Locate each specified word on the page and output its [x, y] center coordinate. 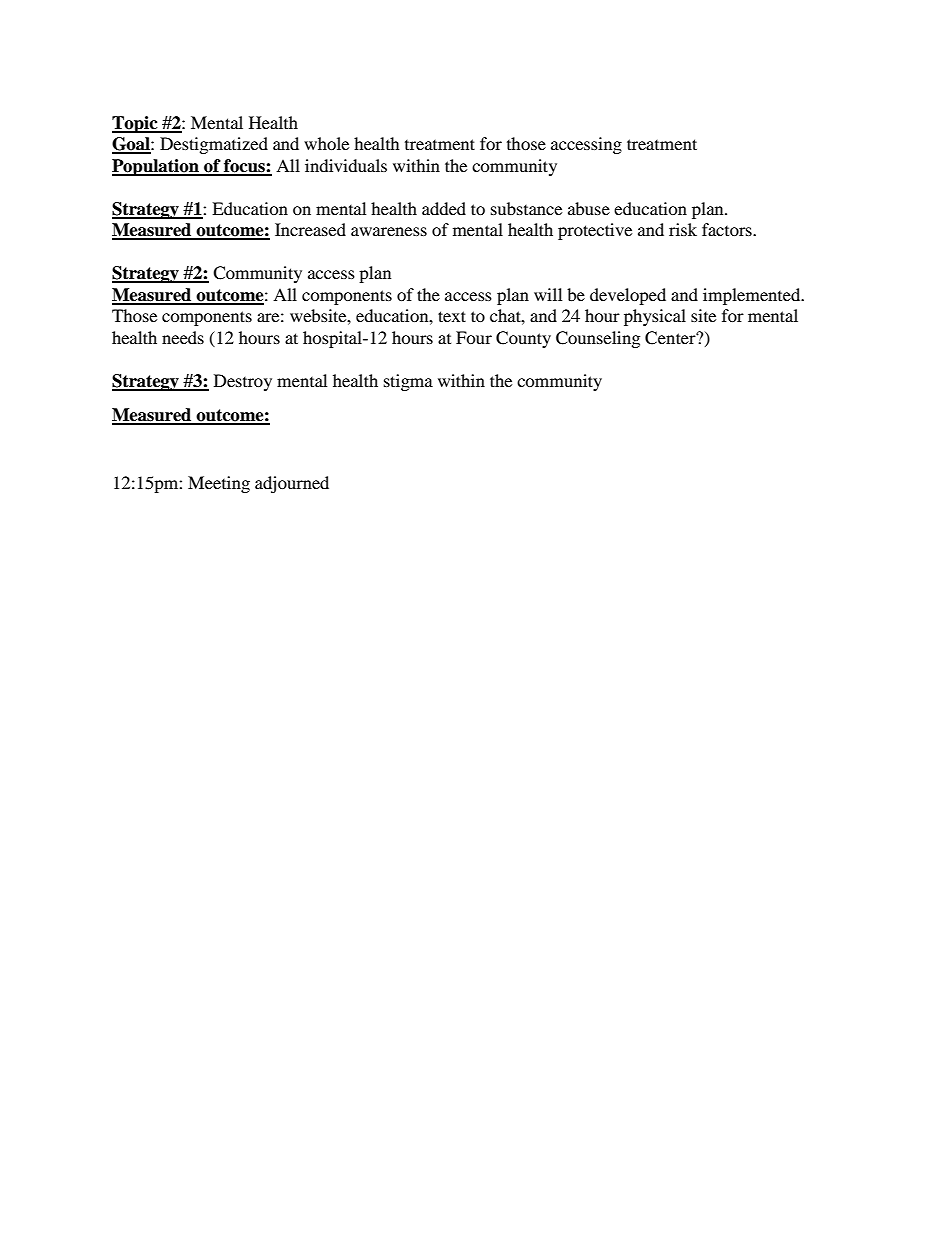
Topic [136, 124]
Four [474, 337]
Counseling [598, 339]
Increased [310, 229]
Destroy [243, 382]
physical [655, 317]
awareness [389, 231]
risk [683, 229]
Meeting [219, 484]
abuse [589, 208]
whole [326, 143]
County [523, 339]
